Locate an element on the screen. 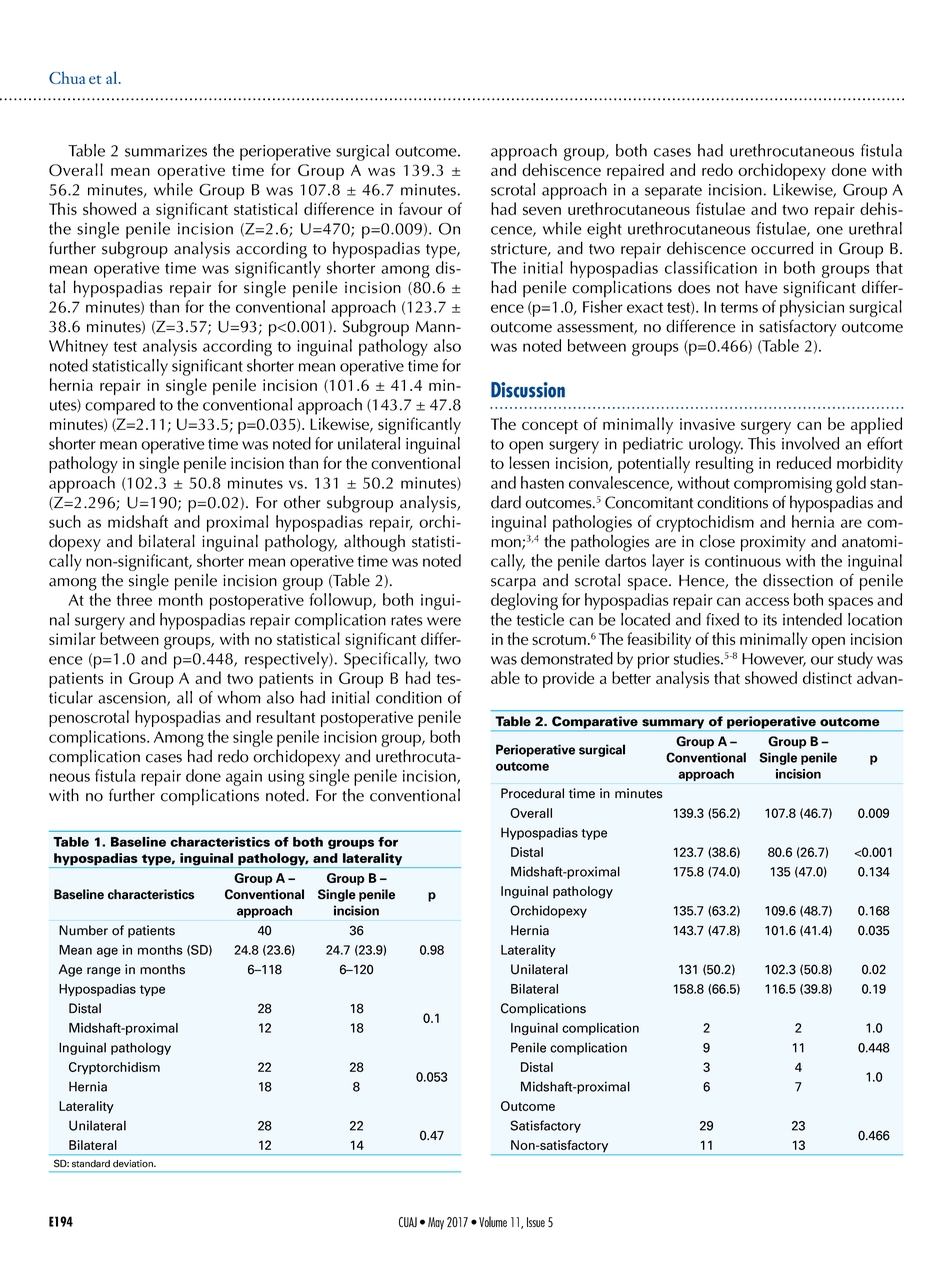 Image resolution: width=952 pixels, height=1275 pixels. separate is located at coordinates (673, 192).
